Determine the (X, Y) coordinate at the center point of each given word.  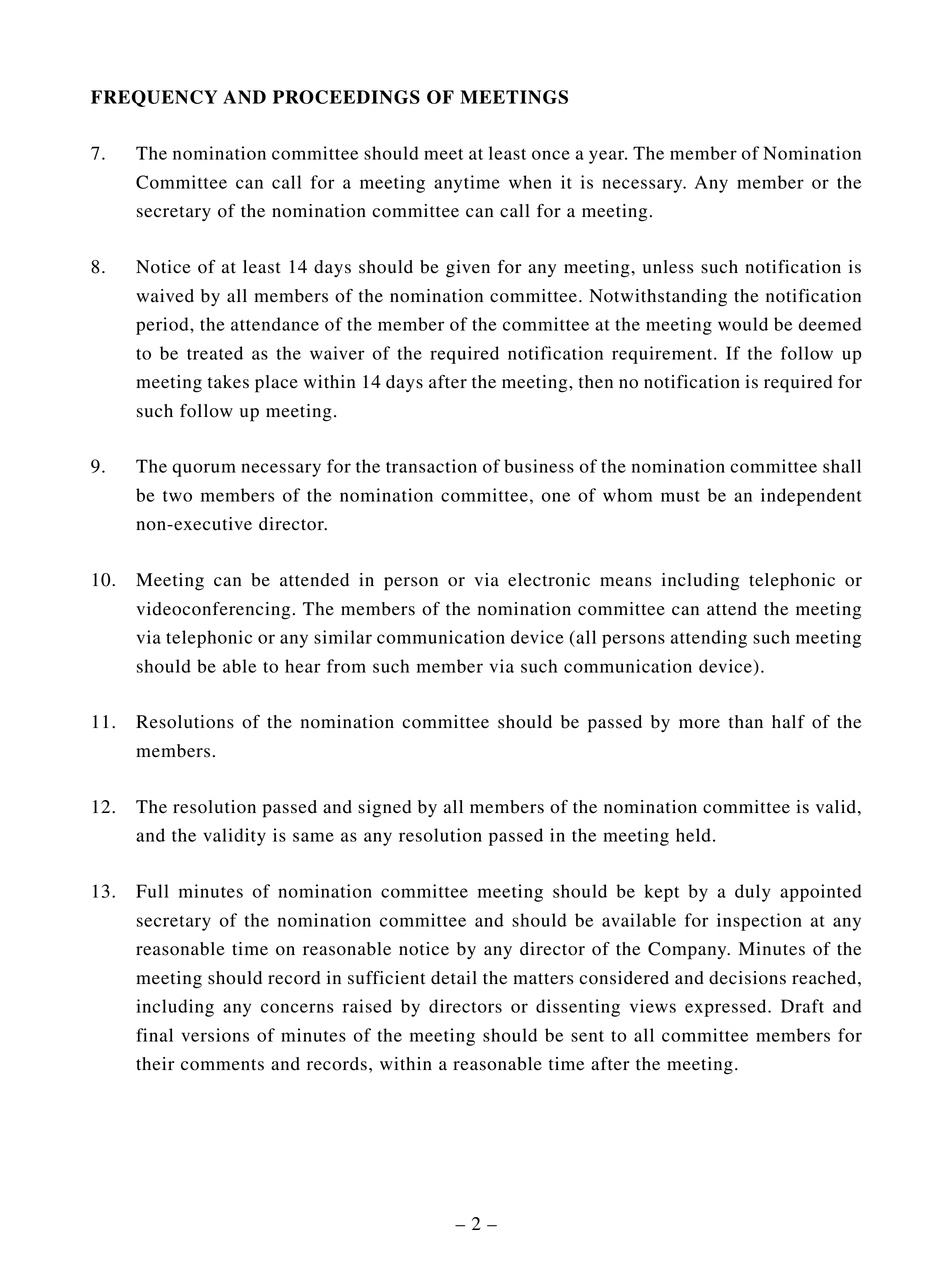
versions (215, 1035)
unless (668, 267)
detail (454, 978)
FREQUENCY (154, 98)
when (530, 182)
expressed (727, 1008)
